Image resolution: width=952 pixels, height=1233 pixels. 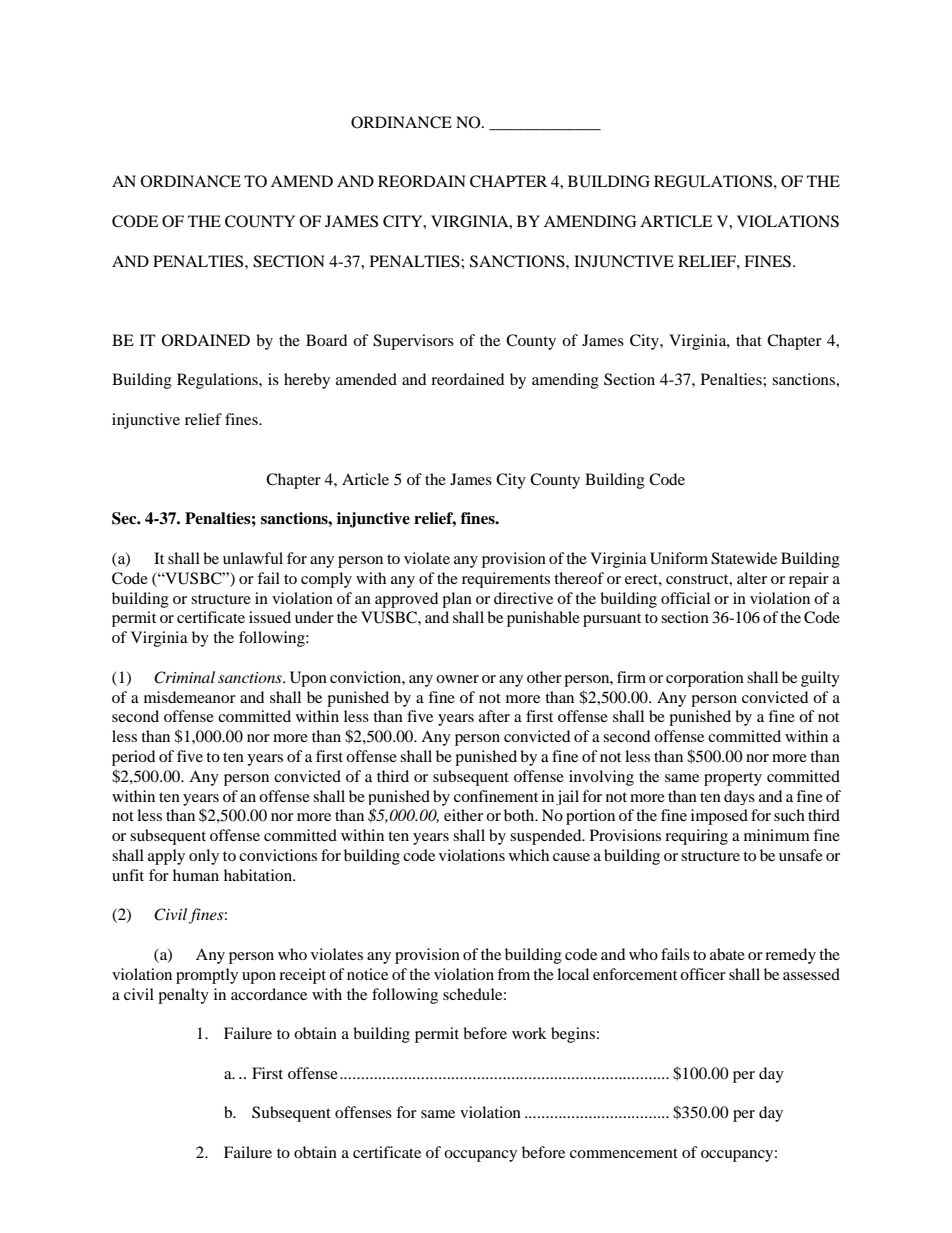 What do you see at coordinates (727, 954) in the screenshot?
I see `abate` at bounding box center [727, 954].
